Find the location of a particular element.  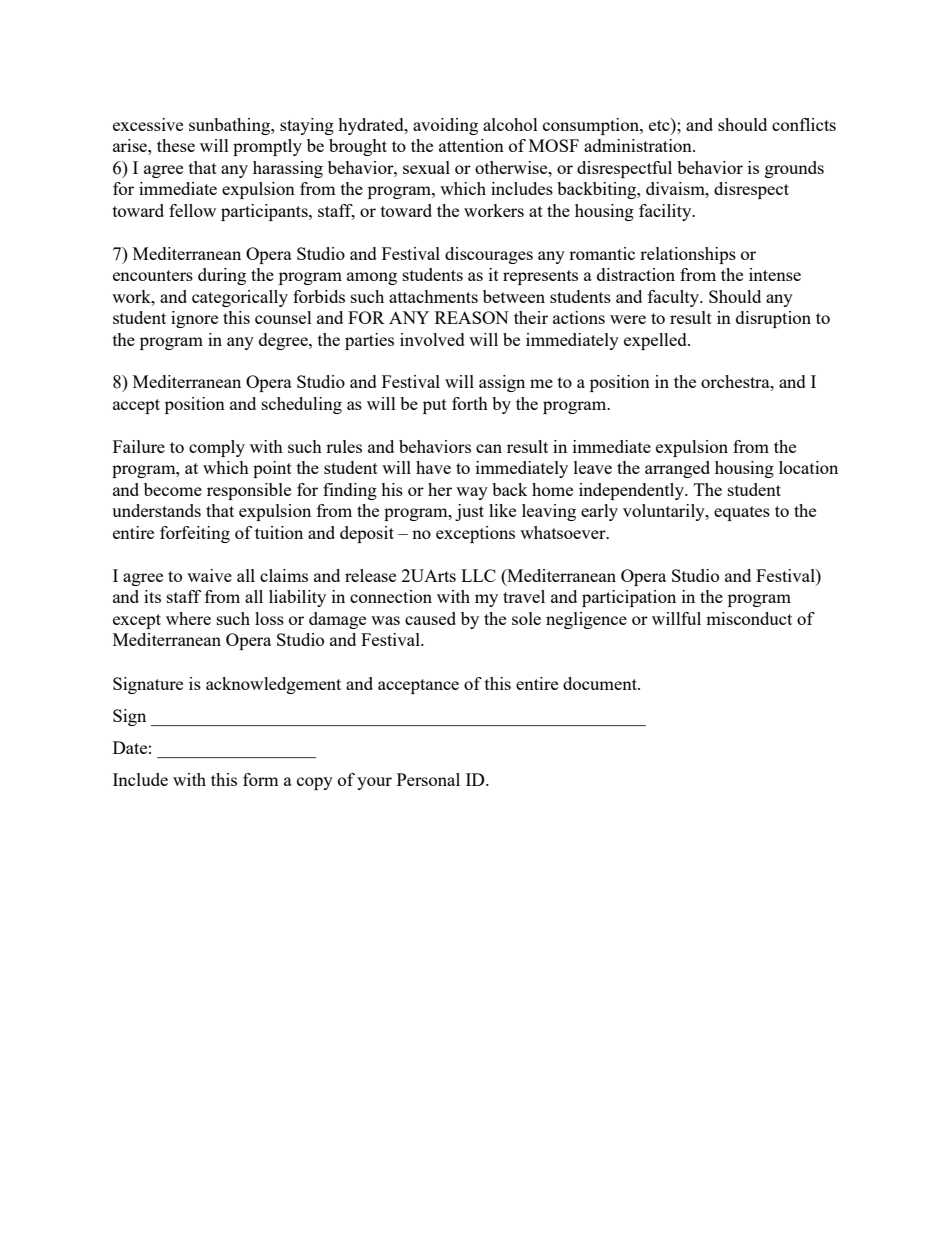

attention is located at coordinates (471, 145).
